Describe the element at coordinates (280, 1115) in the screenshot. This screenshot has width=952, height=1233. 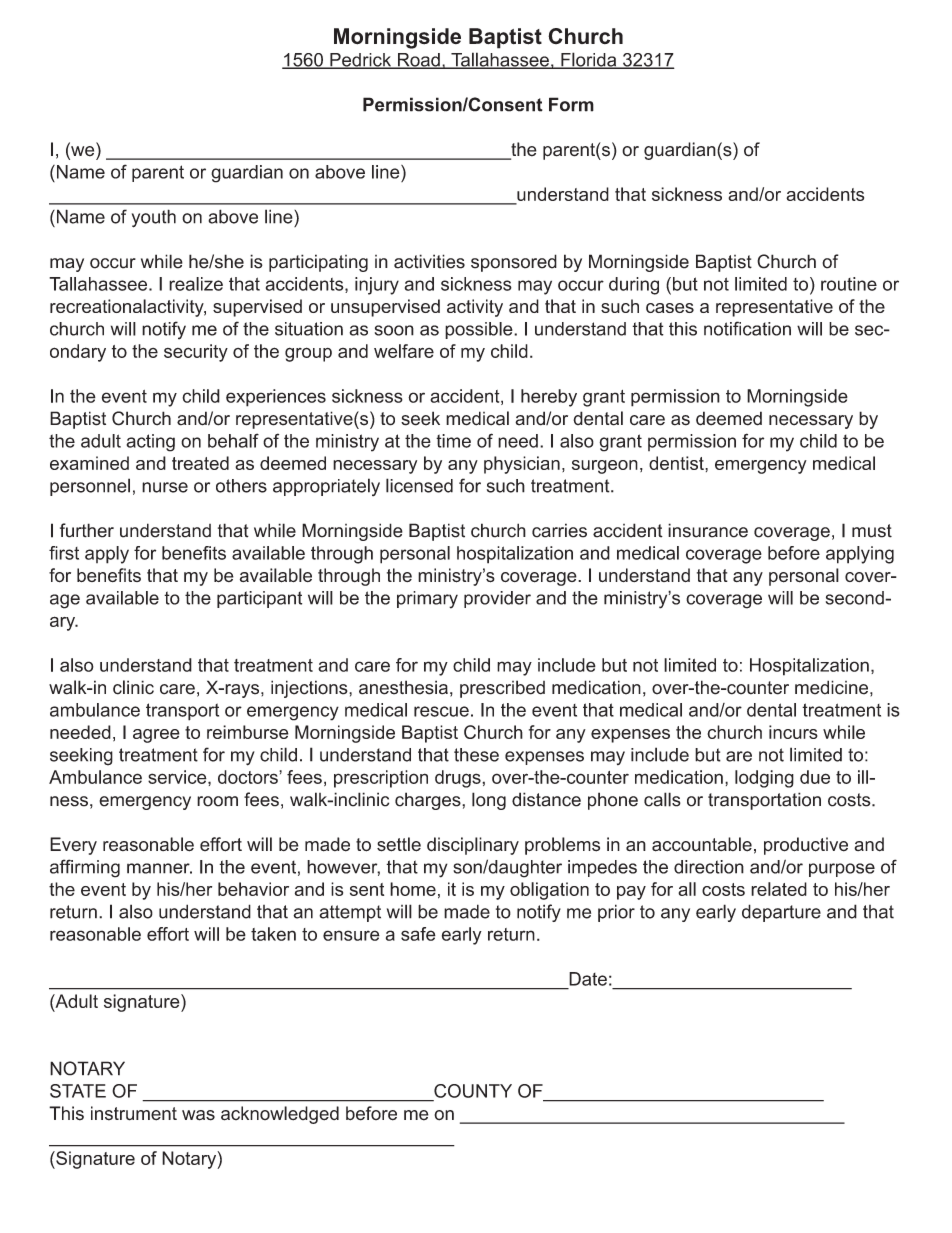
I see `acknowledged` at that location.
